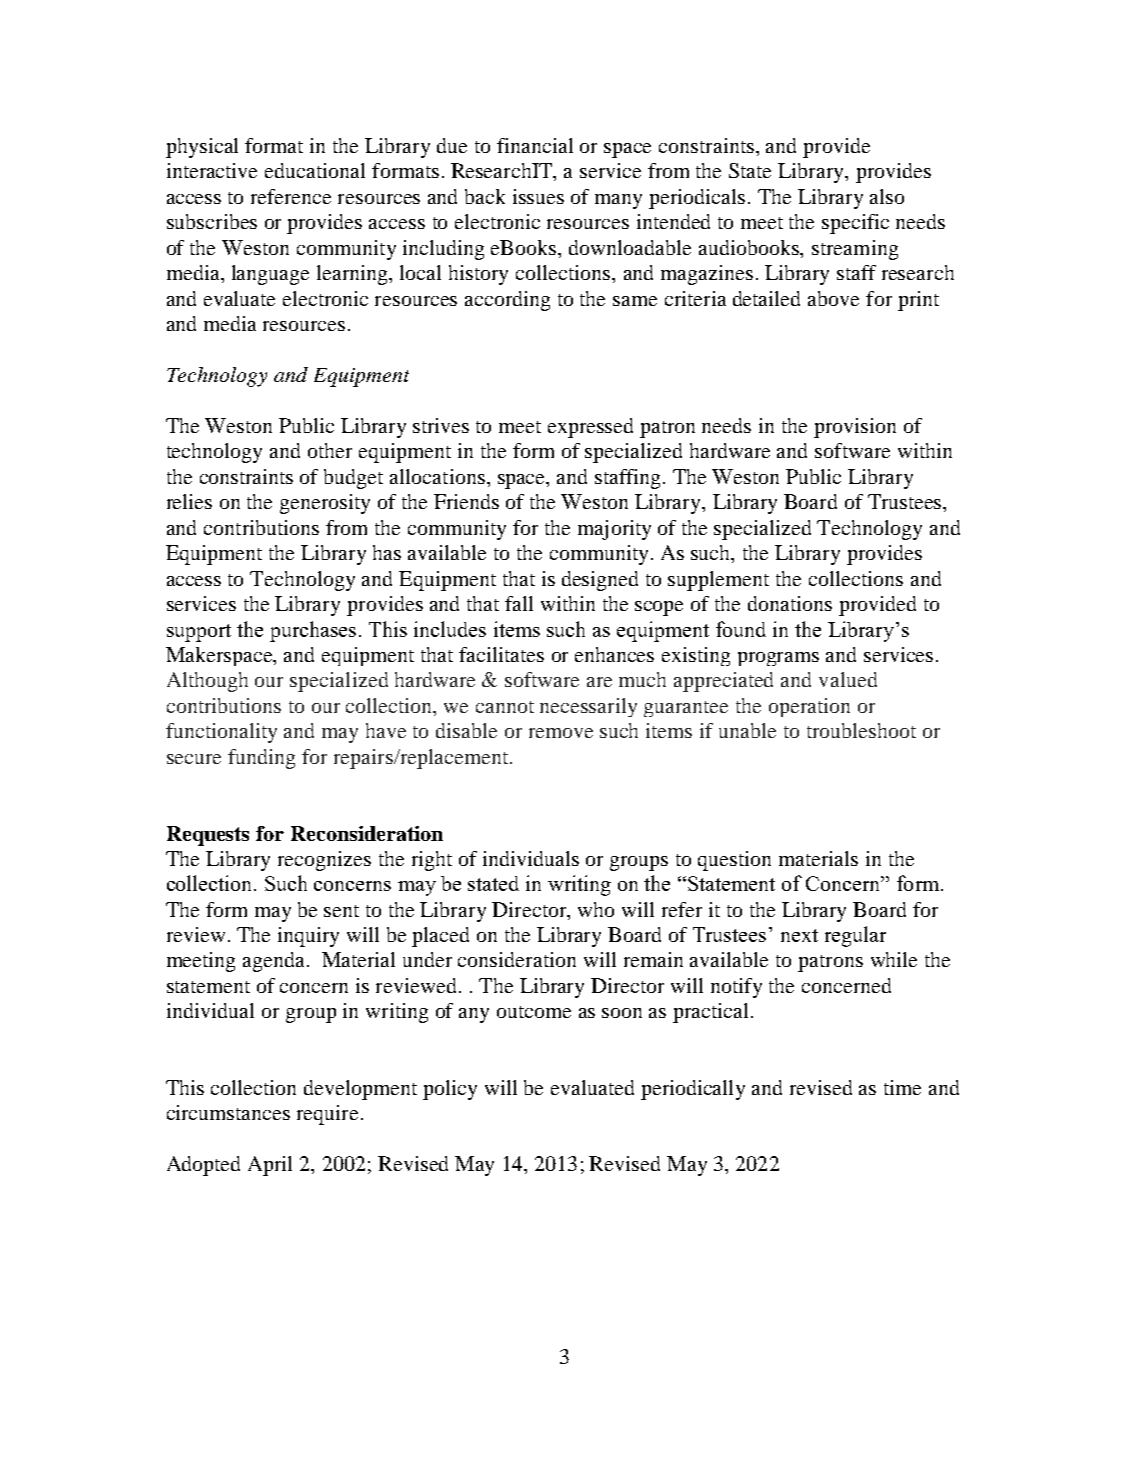 This document has height=1461, width=1129. Describe the element at coordinates (330, 450) in the document. I see `other` at that location.
